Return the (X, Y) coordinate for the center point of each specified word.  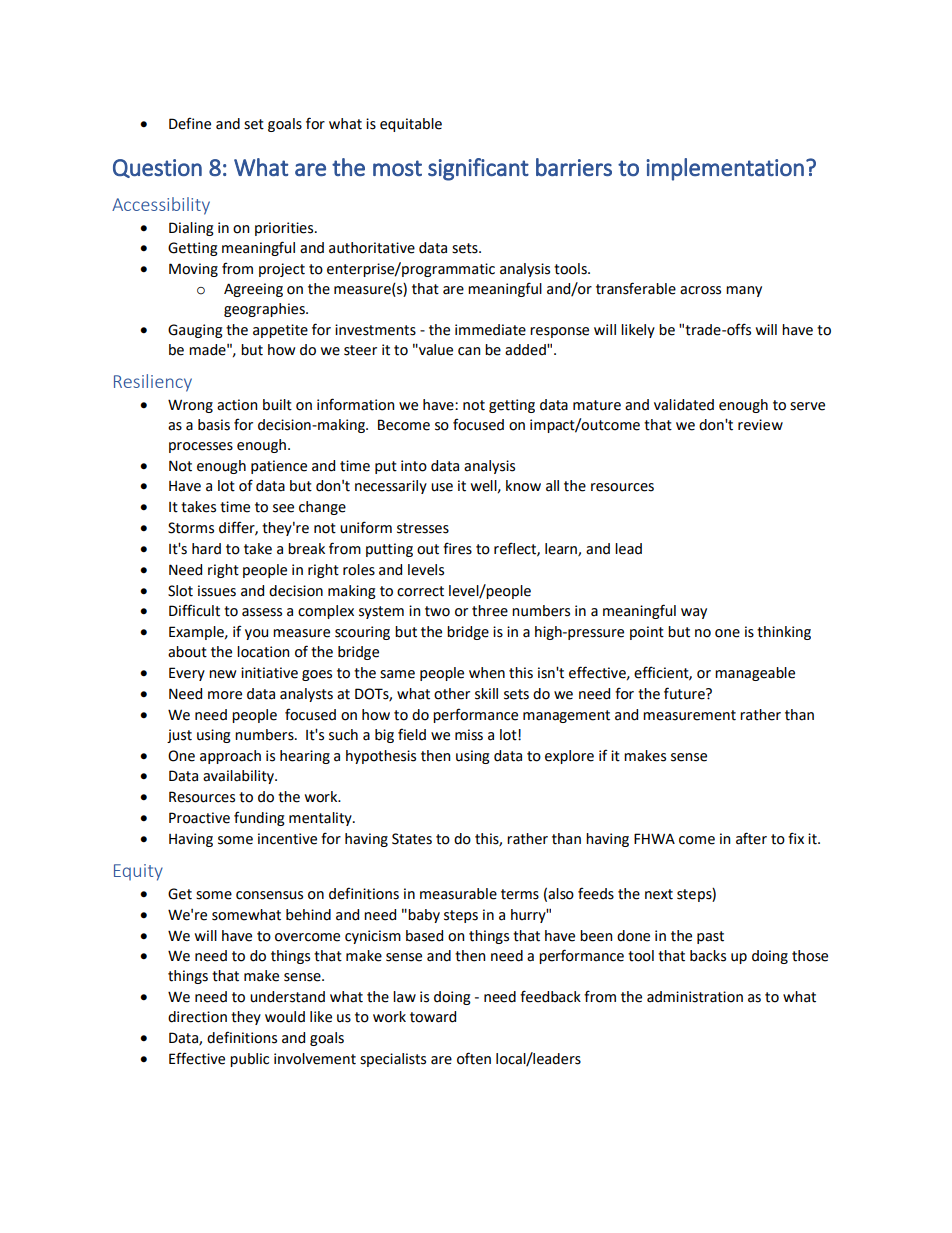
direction (197, 1017)
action (237, 405)
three (490, 611)
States (412, 839)
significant (478, 169)
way (694, 613)
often (474, 1058)
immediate (490, 330)
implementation (725, 169)
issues (217, 591)
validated (684, 405)
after (751, 838)
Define (190, 123)
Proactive (199, 818)
